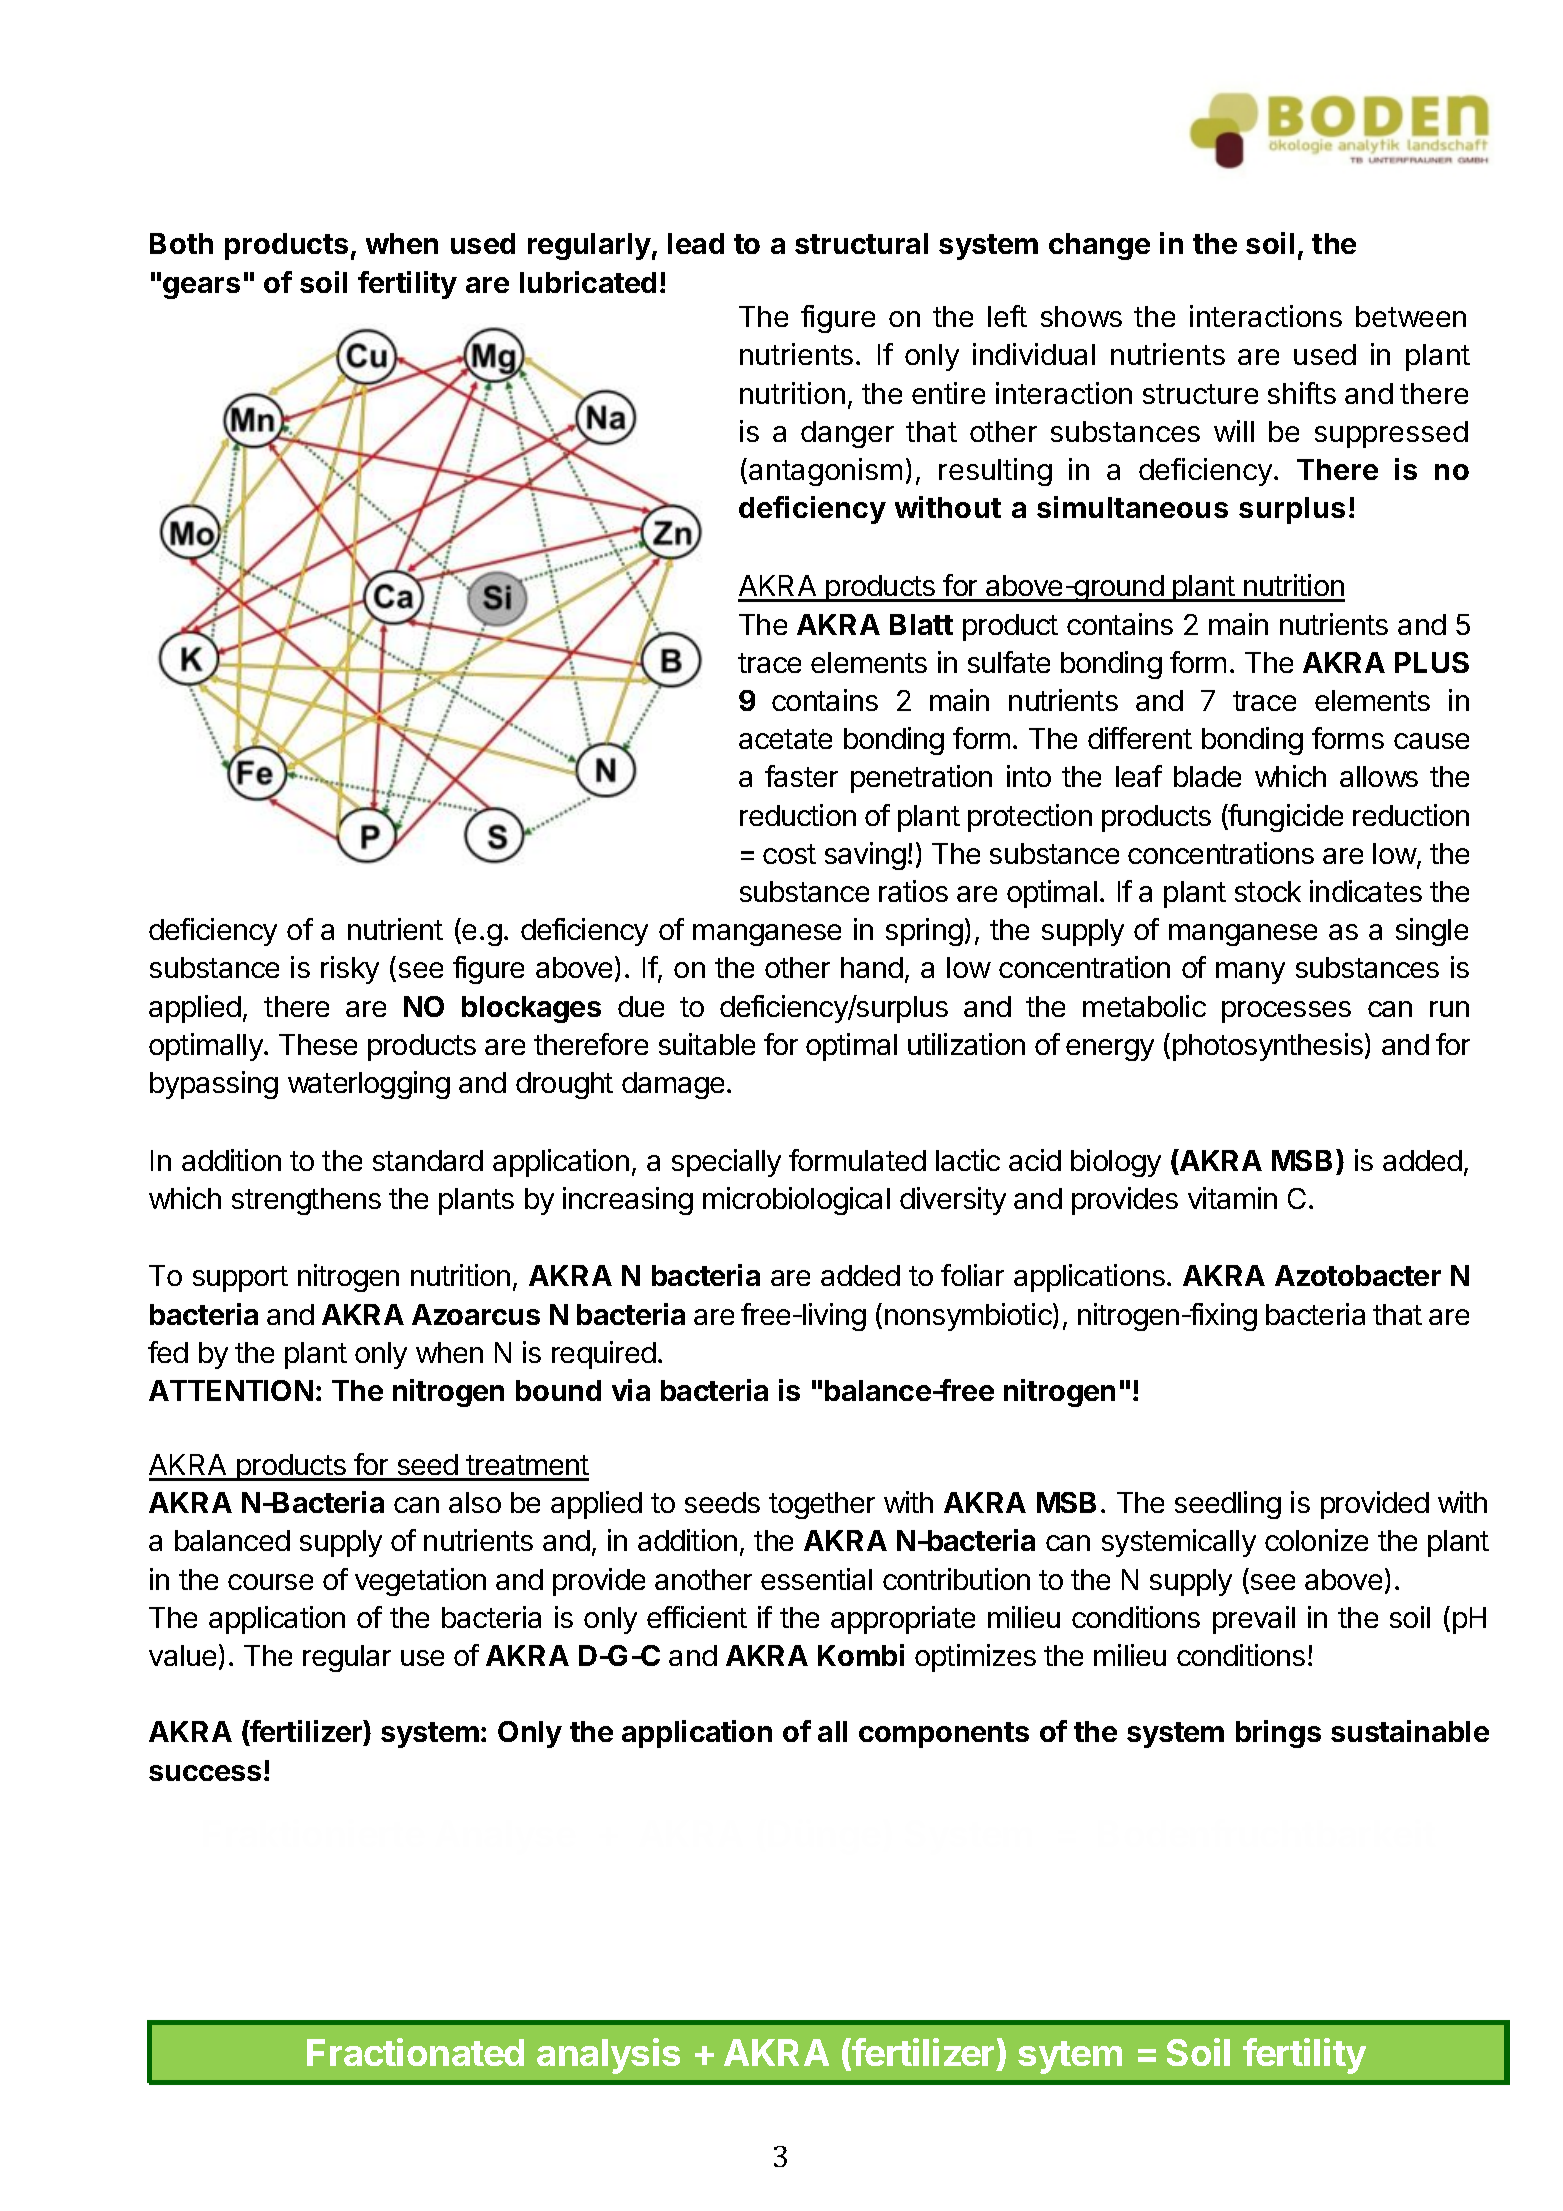 Image resolution: width=1563 pixels, height=2211 pixels. What do you see at coordinates (796, 1201) in the screenshot?
I see `microbiological` at bounding box center [796, 1201].
